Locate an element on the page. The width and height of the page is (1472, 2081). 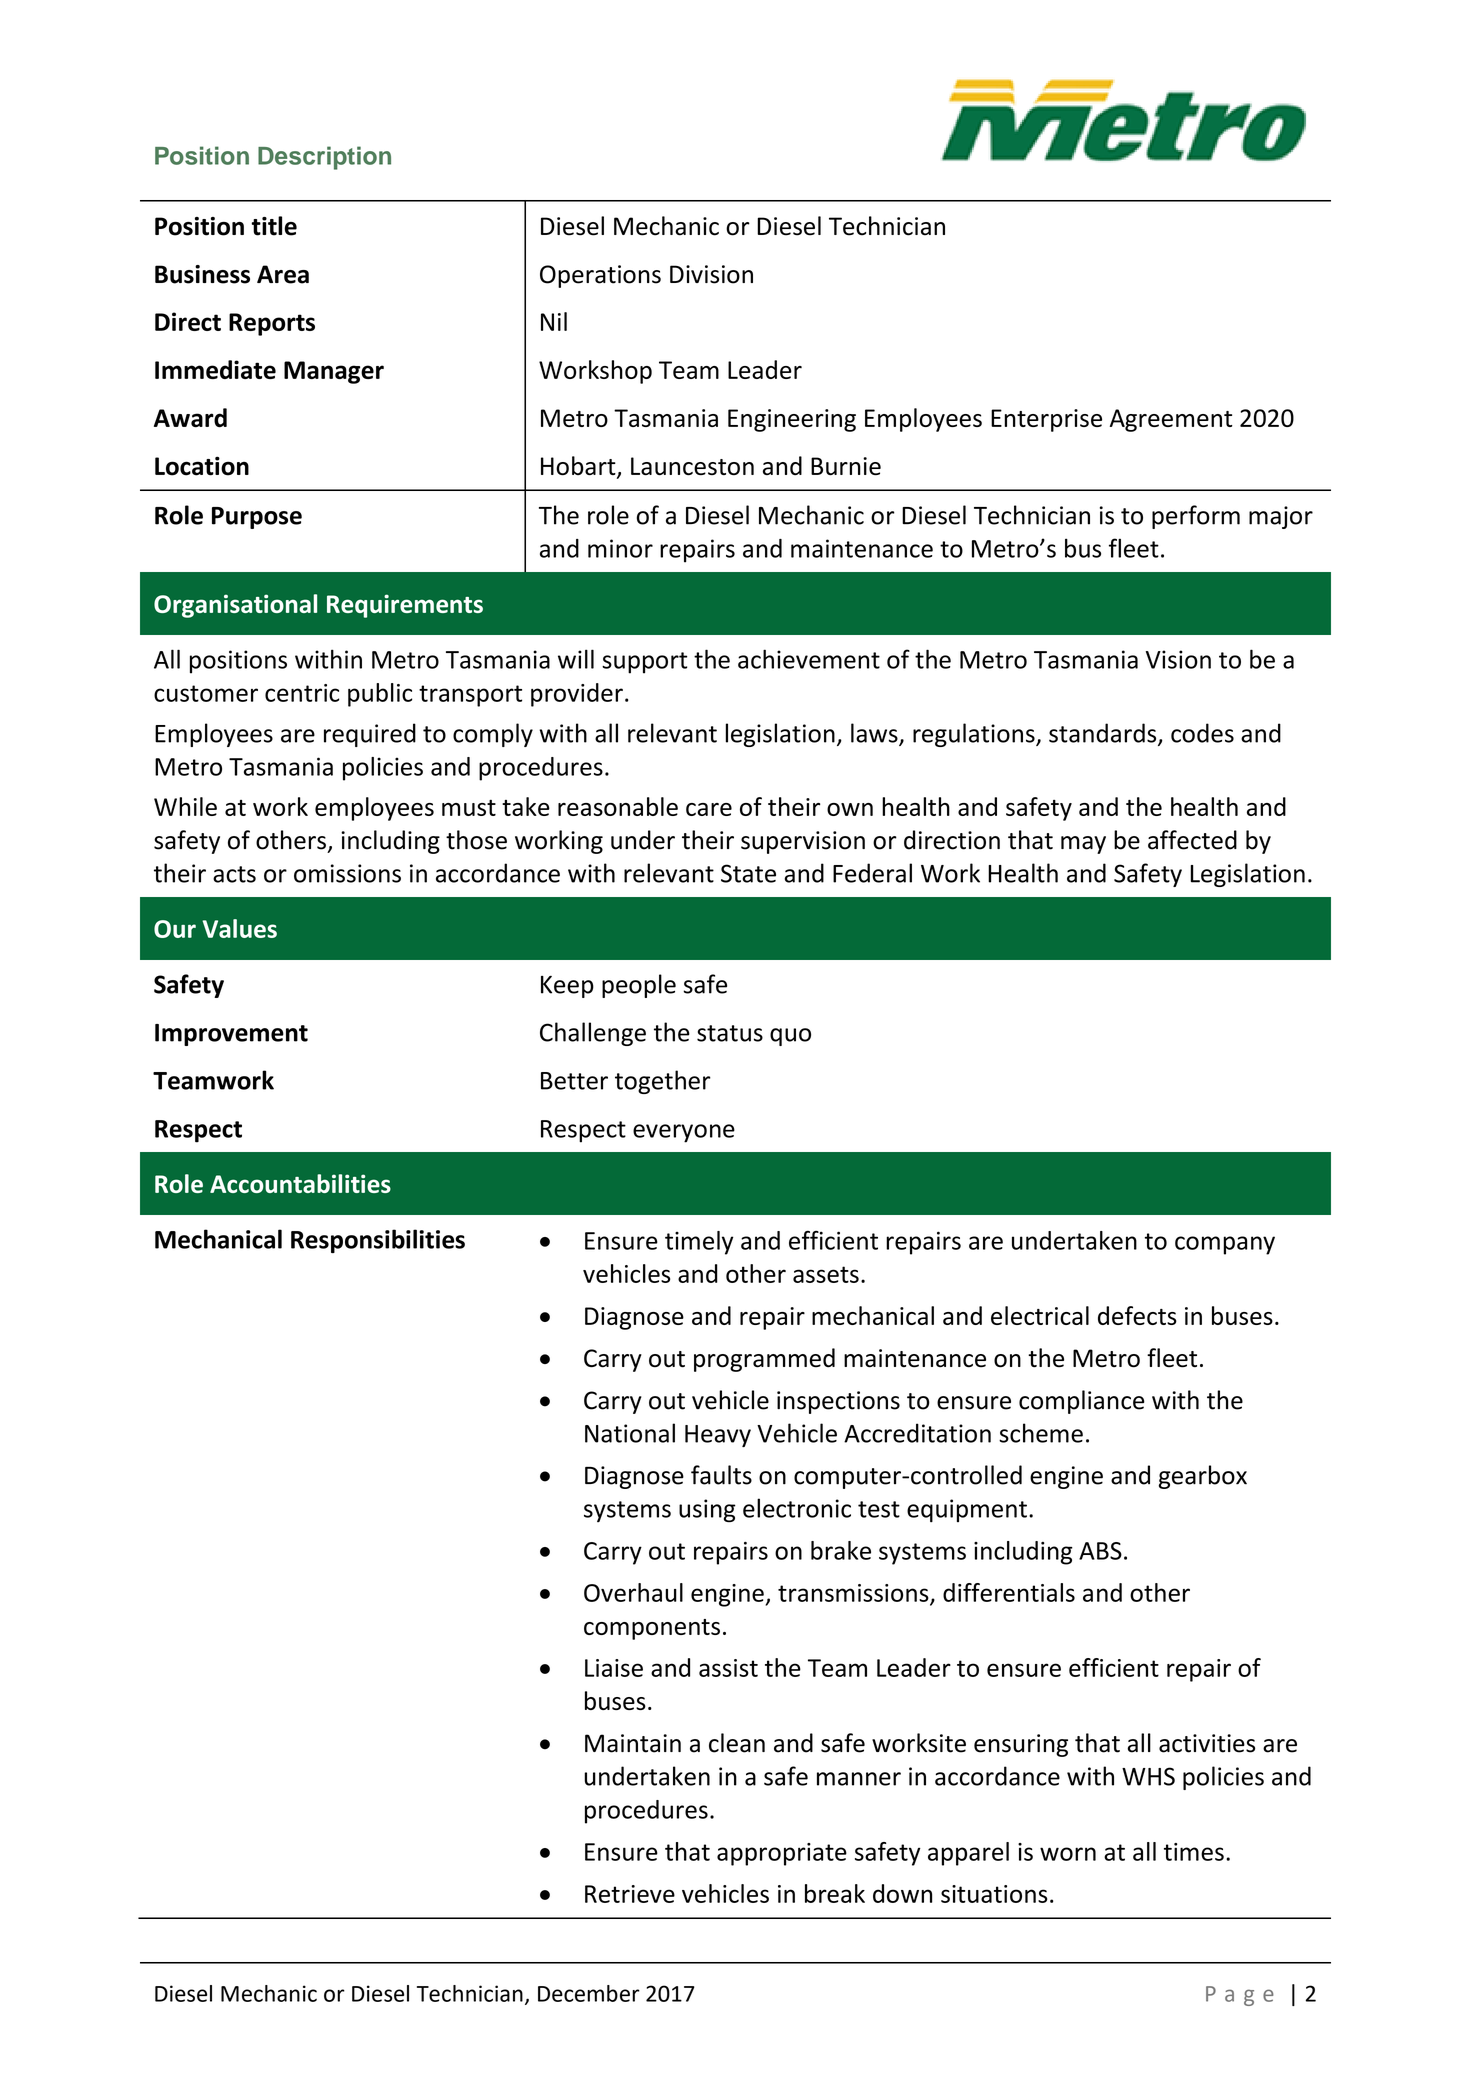
Agreement is located at coordinates (1171, 420).
